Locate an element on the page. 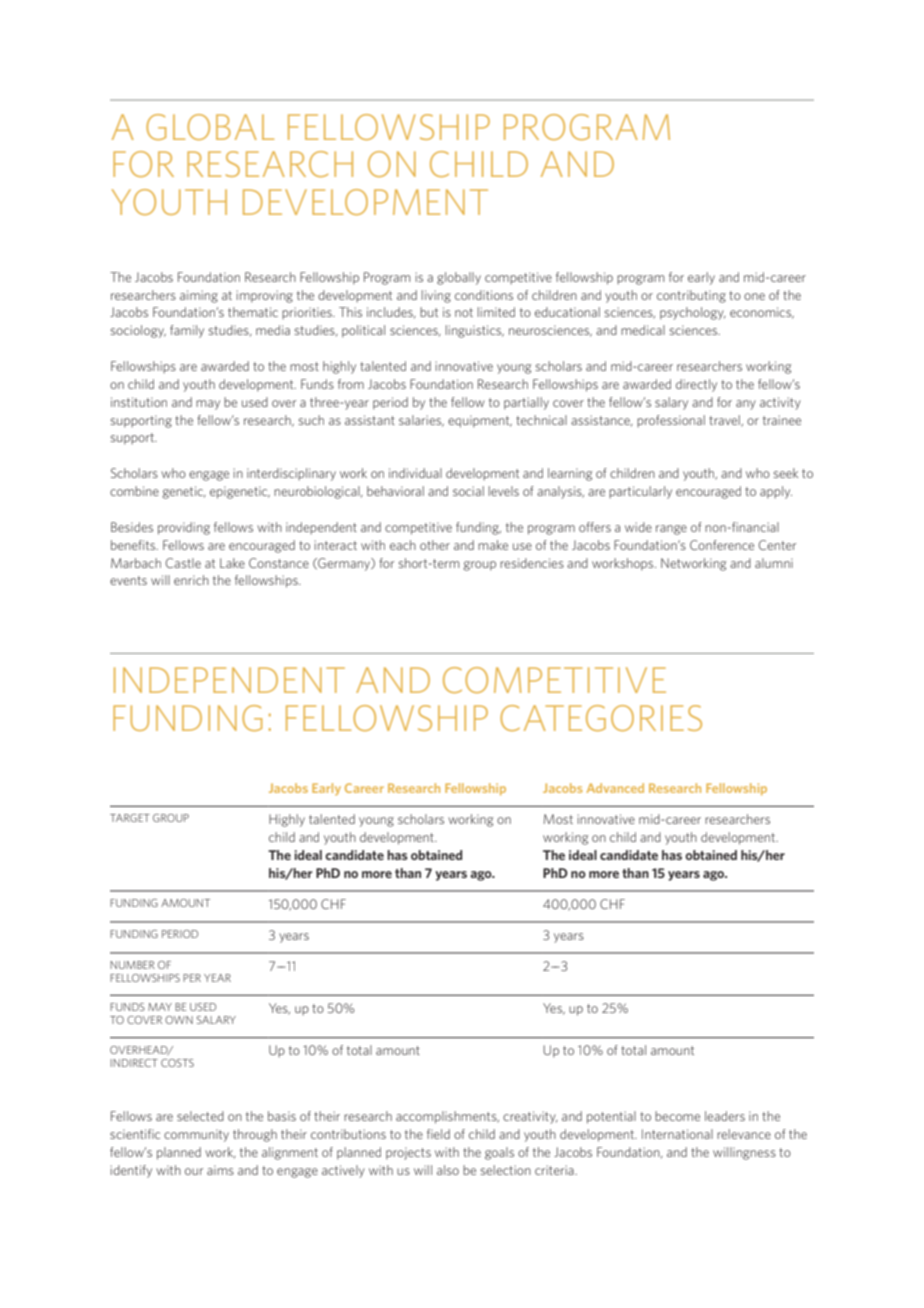 Image resolution: width=924 pixels, height=1308 pixels. not is located at coordinates (464, 312).
